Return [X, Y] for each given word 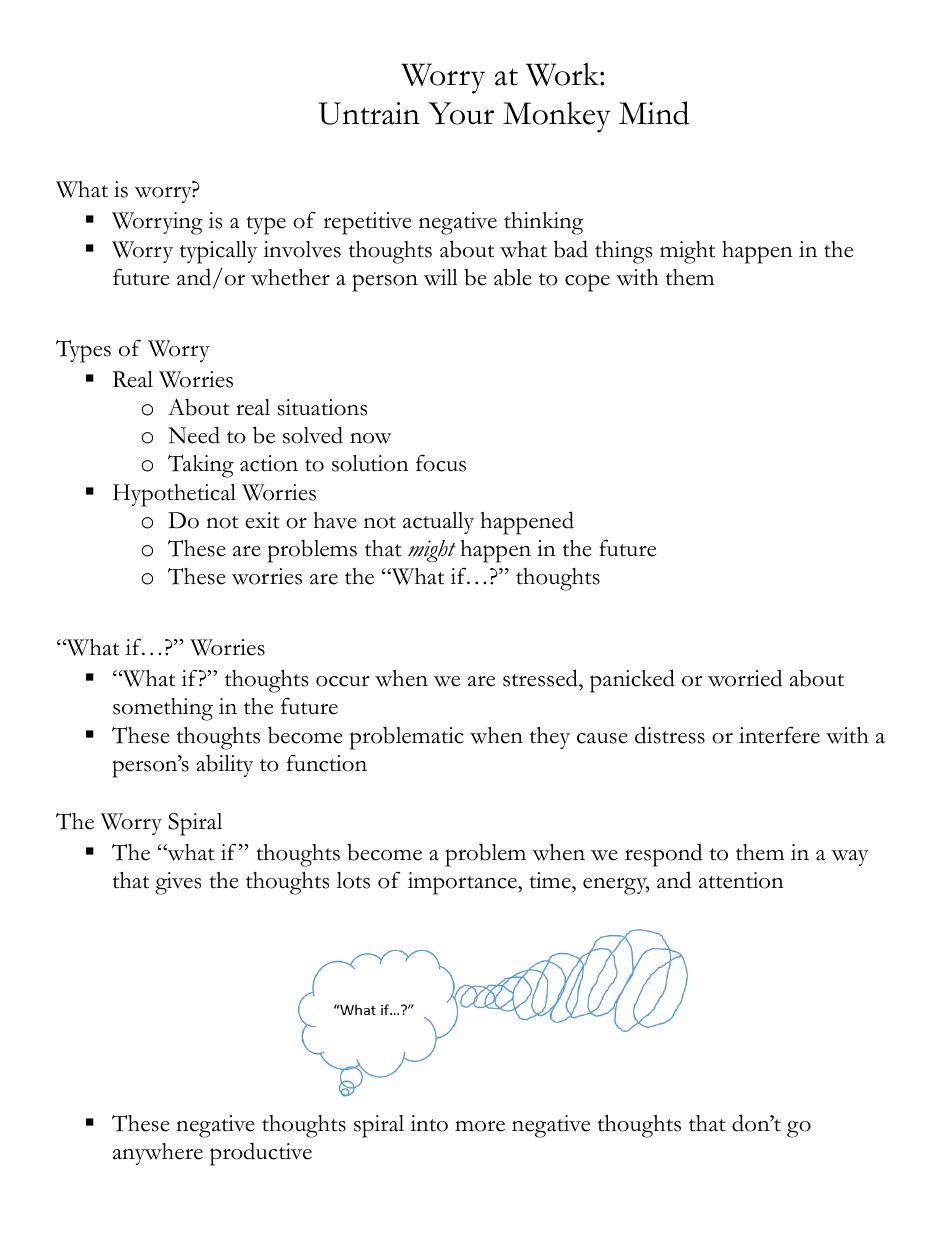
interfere [779, 735]
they [550, 738]
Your [461, 113]
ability [224, 765]
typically [218, 252]
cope [587, 283]
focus [441, 463]
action [269, 463]
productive [261, 1154]
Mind [654, 113]
